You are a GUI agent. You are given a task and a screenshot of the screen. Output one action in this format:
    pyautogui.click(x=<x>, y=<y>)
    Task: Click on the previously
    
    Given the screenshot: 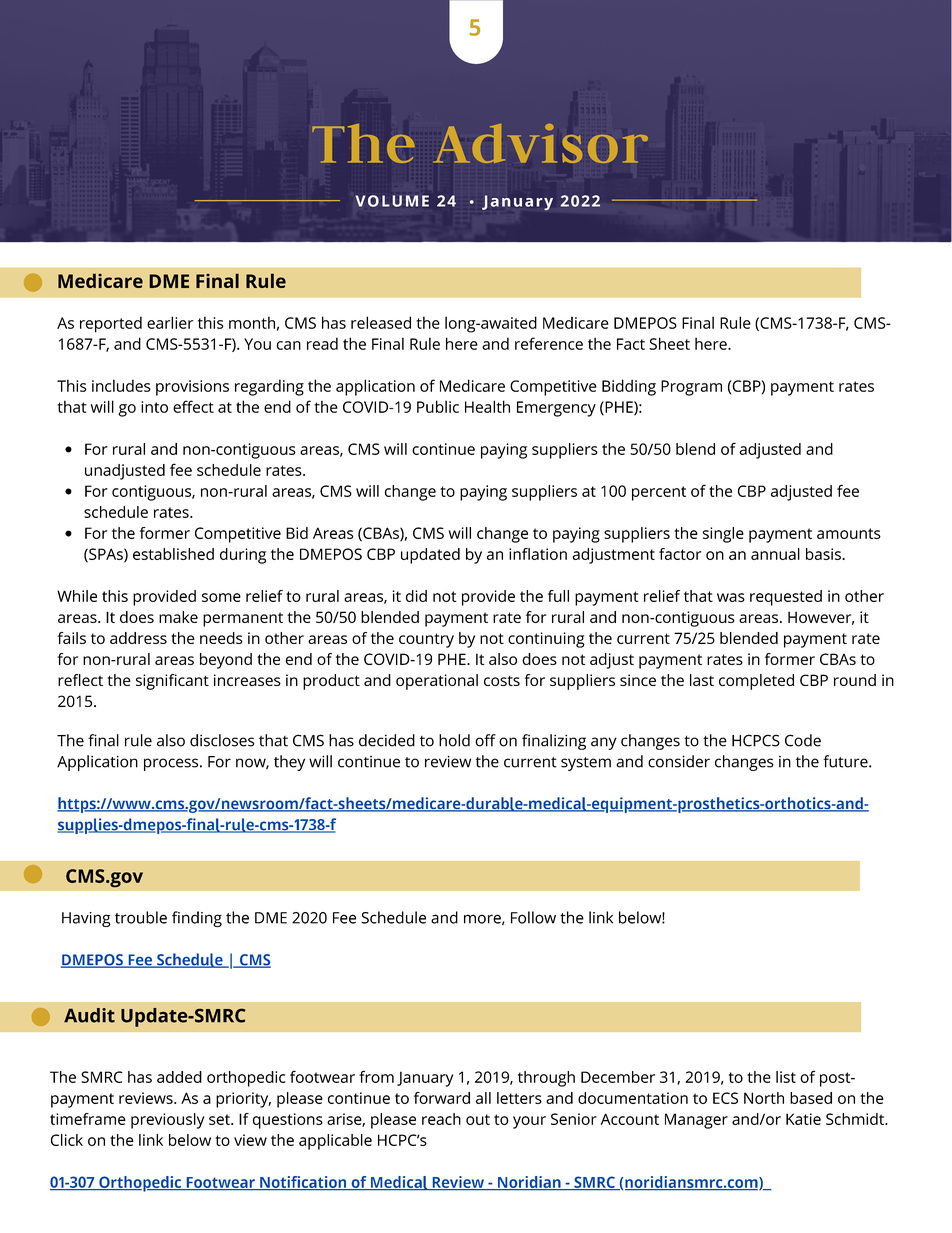 What is the action you would take?
    pyautogui.click(x=168, y=1121)
